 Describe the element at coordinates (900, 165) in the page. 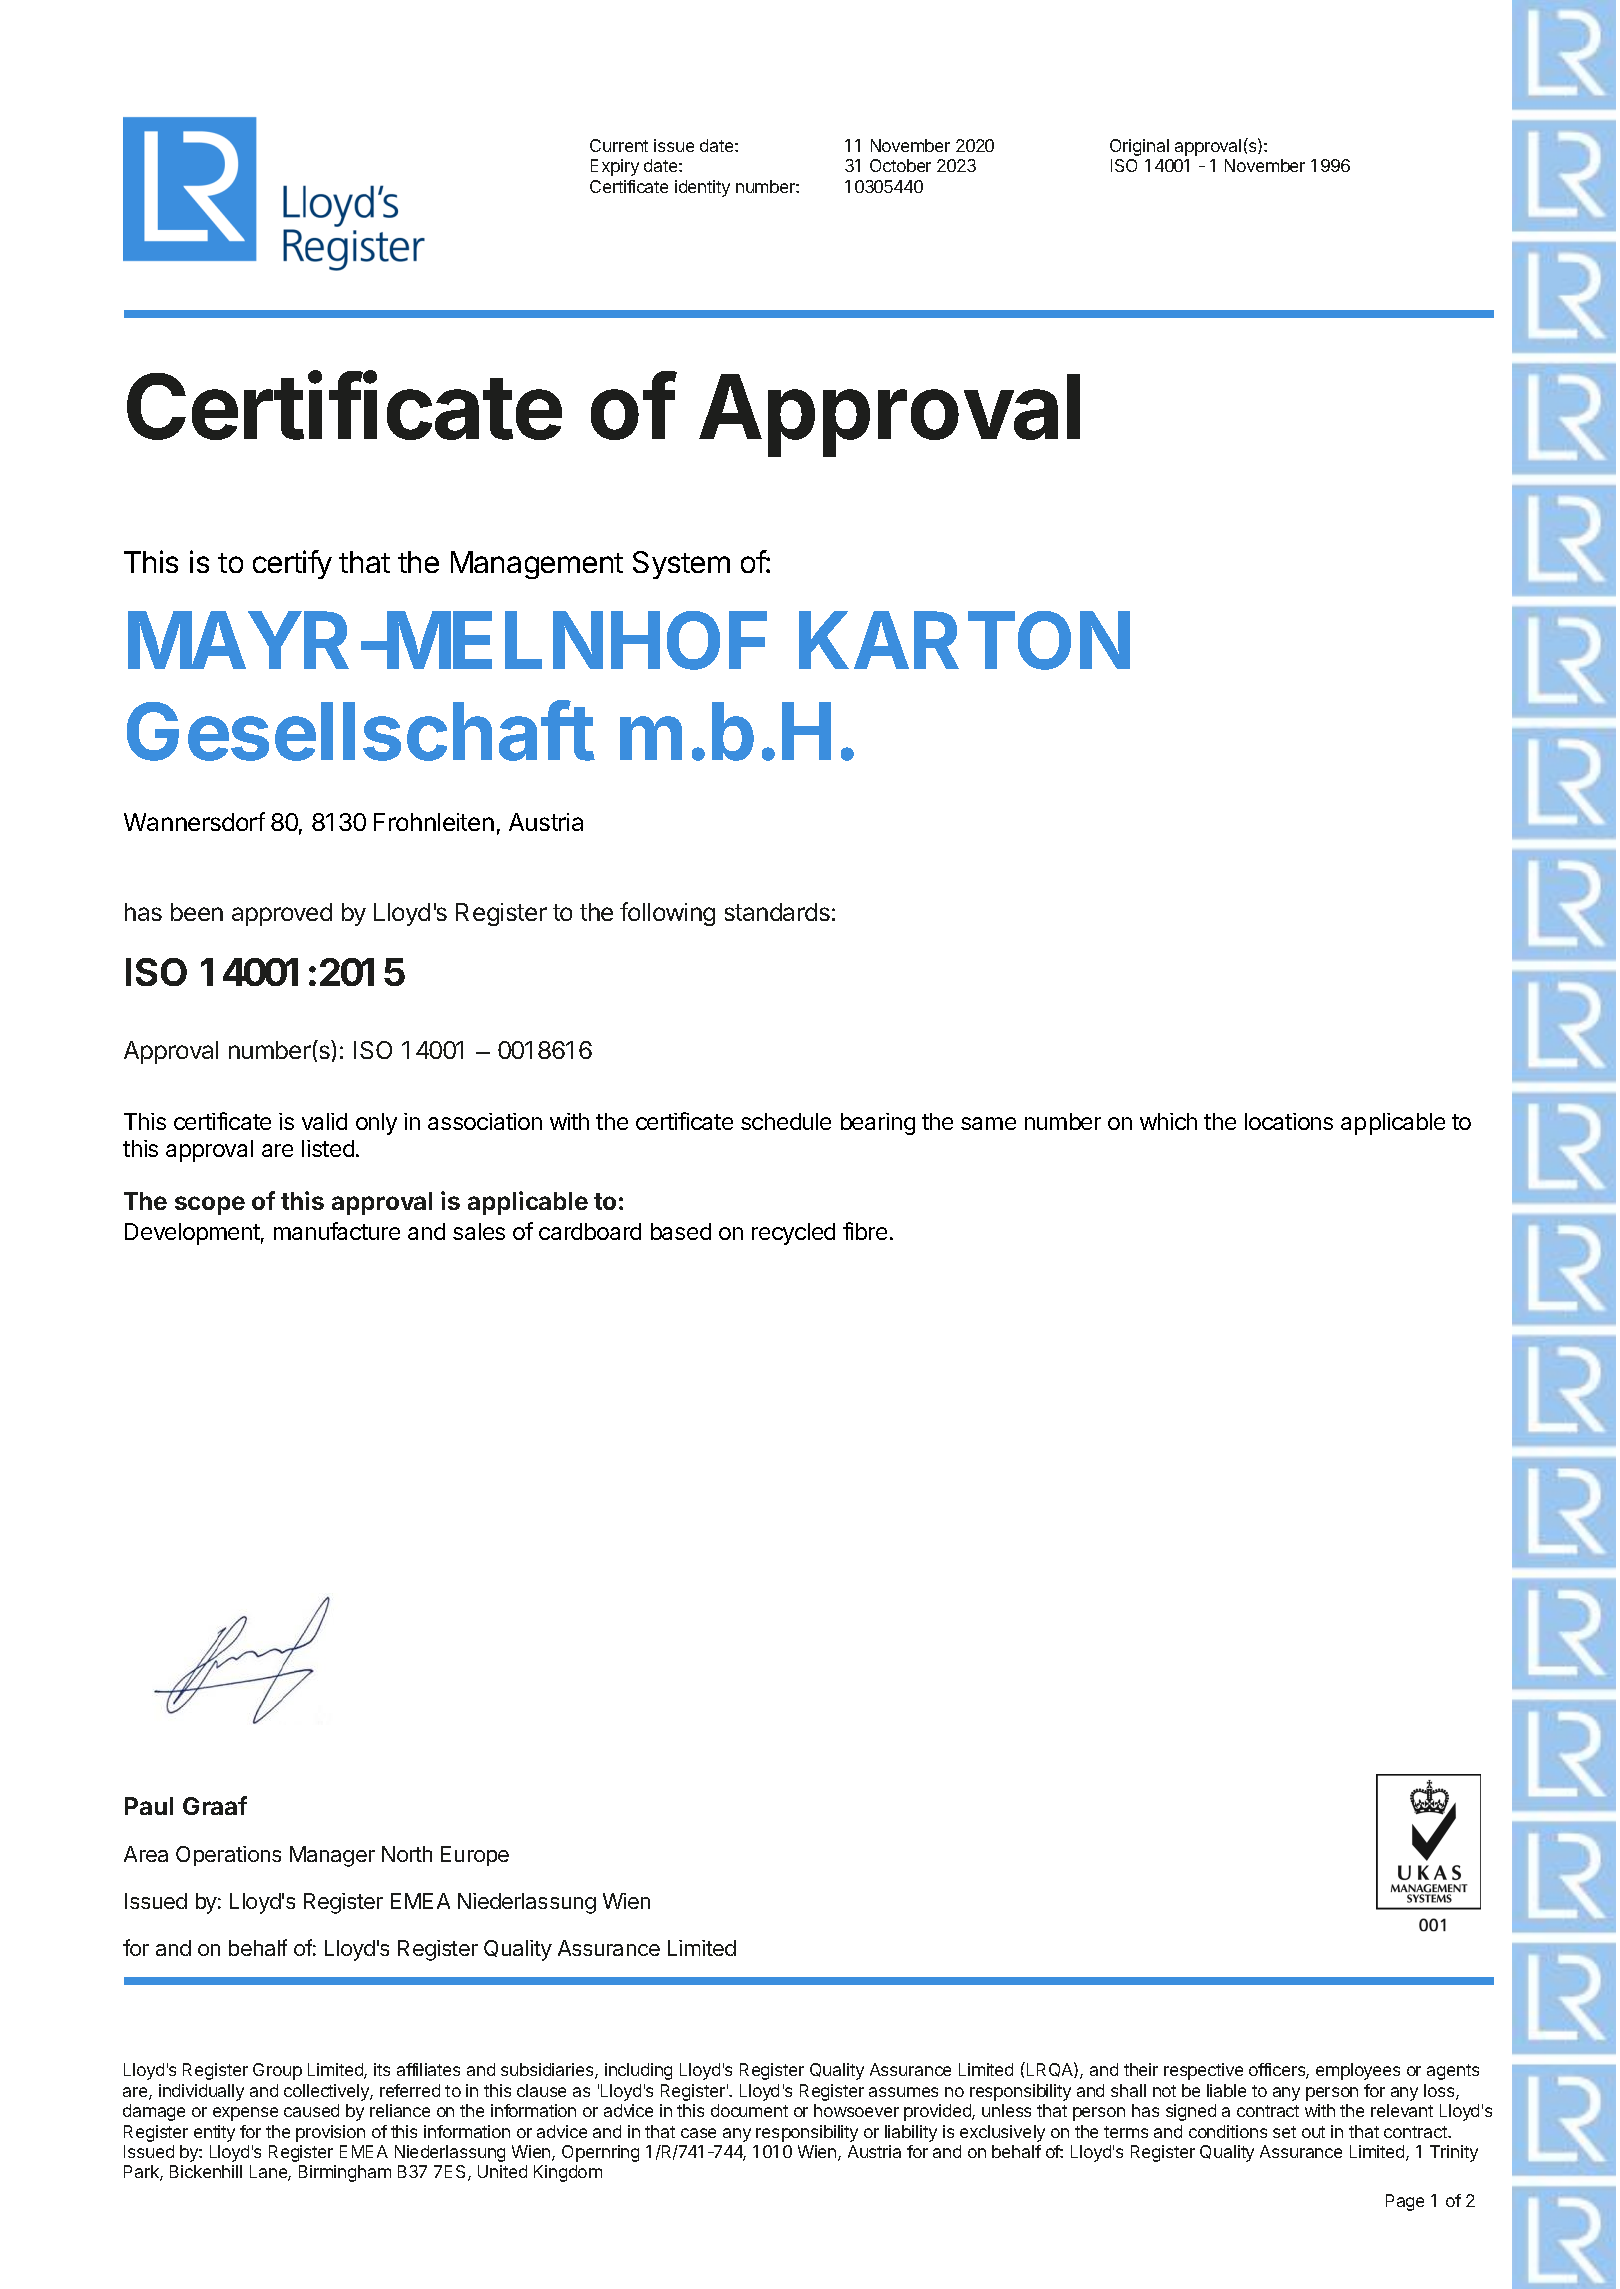

I see `October` at that location.
